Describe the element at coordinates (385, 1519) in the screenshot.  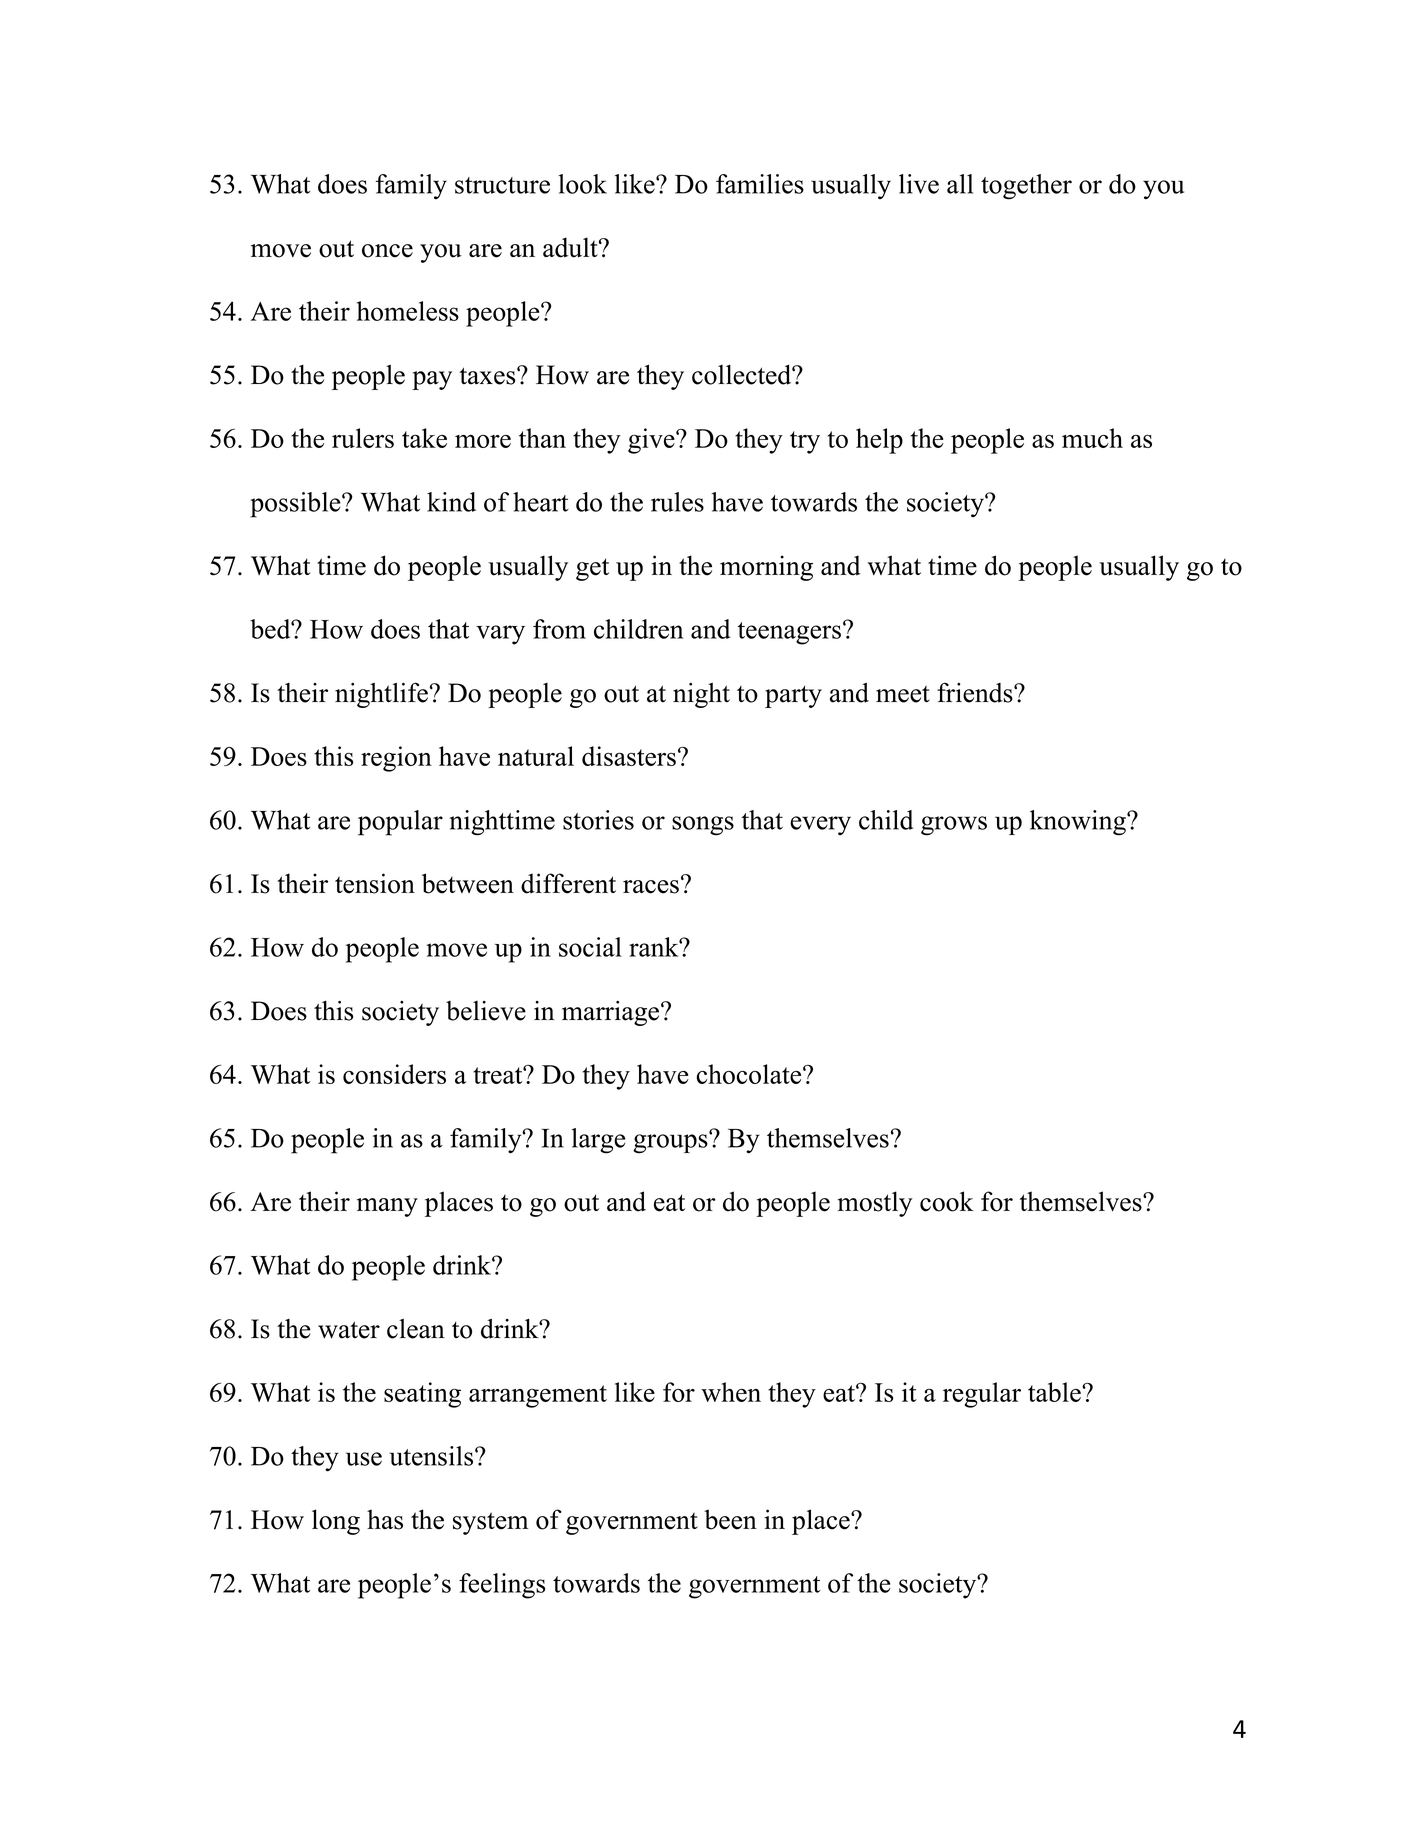
I see `has` at that location.
